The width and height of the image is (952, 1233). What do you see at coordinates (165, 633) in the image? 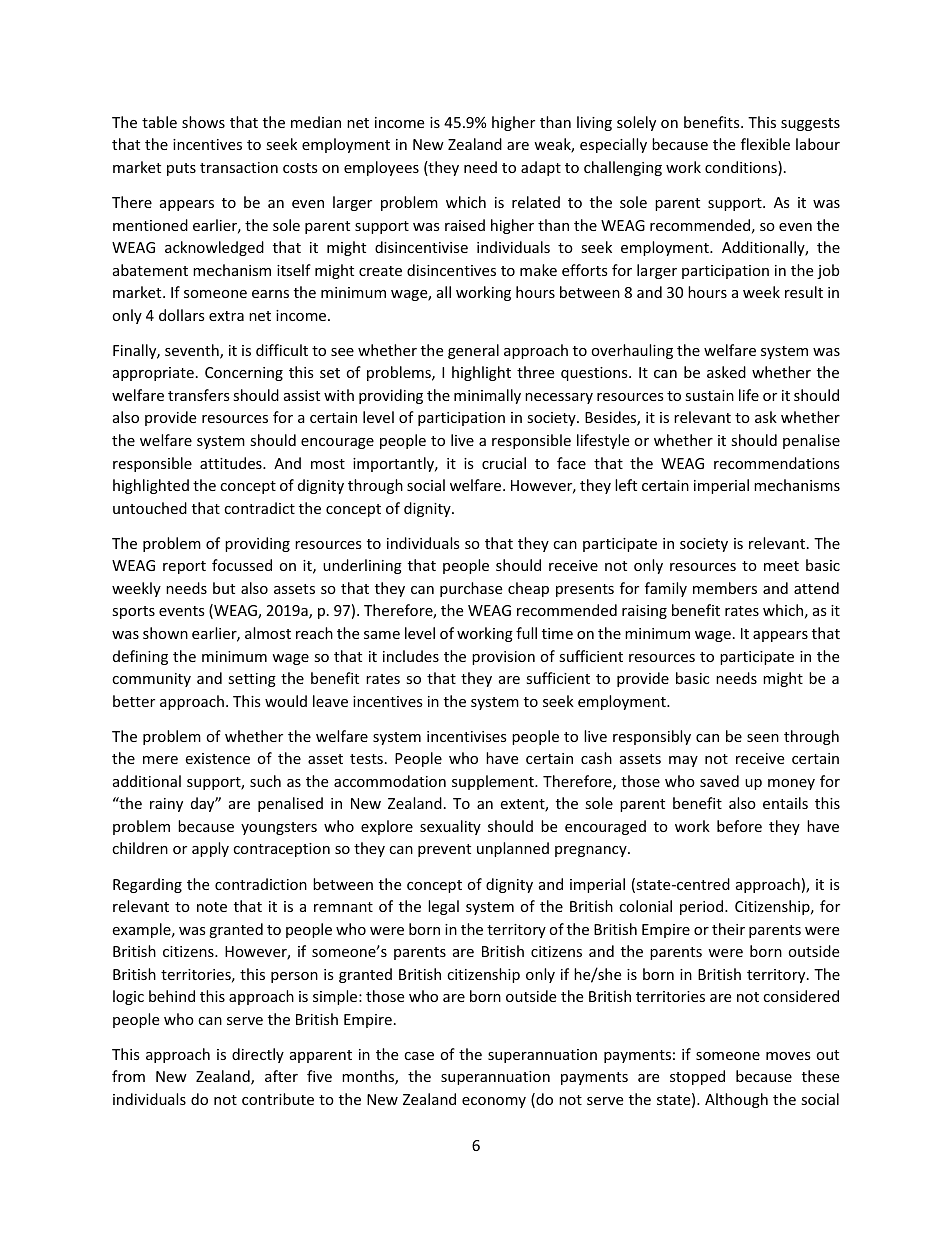
I see `shown` at bounding box center [165, 633].
